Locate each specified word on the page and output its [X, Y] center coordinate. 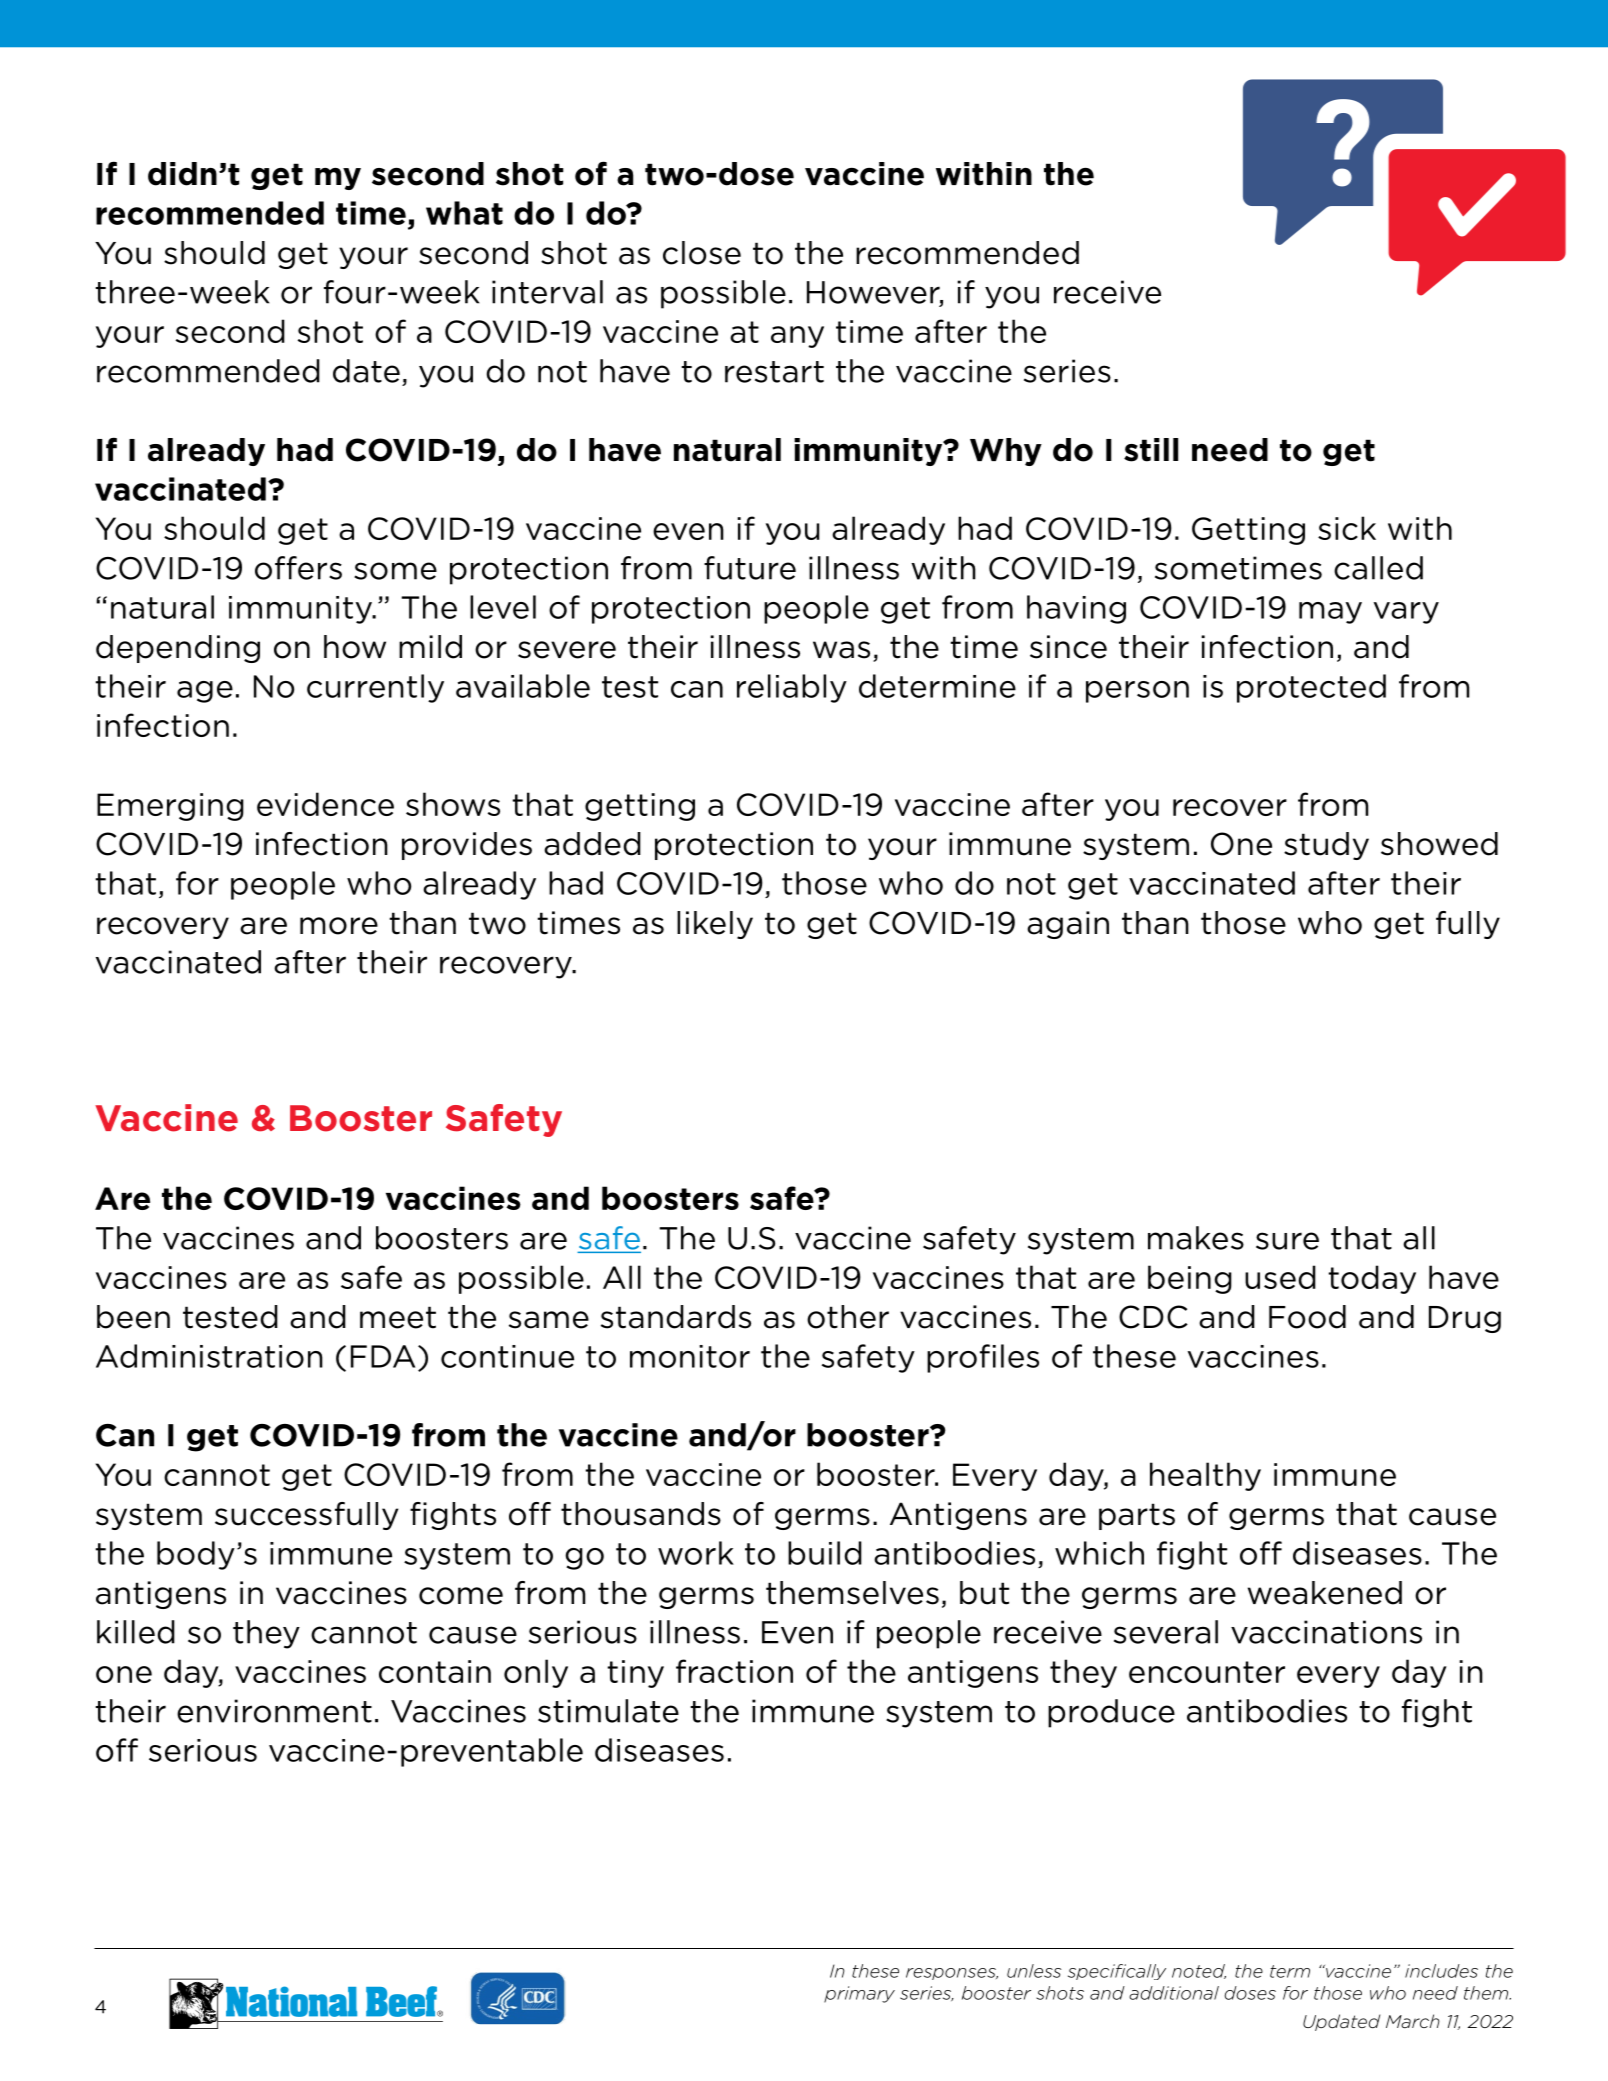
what [464, 213]
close [702, 253]
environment [274, 1711]
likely [715, 925]
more [339, 926]
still [1151, 450]
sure [1287, 1241]
